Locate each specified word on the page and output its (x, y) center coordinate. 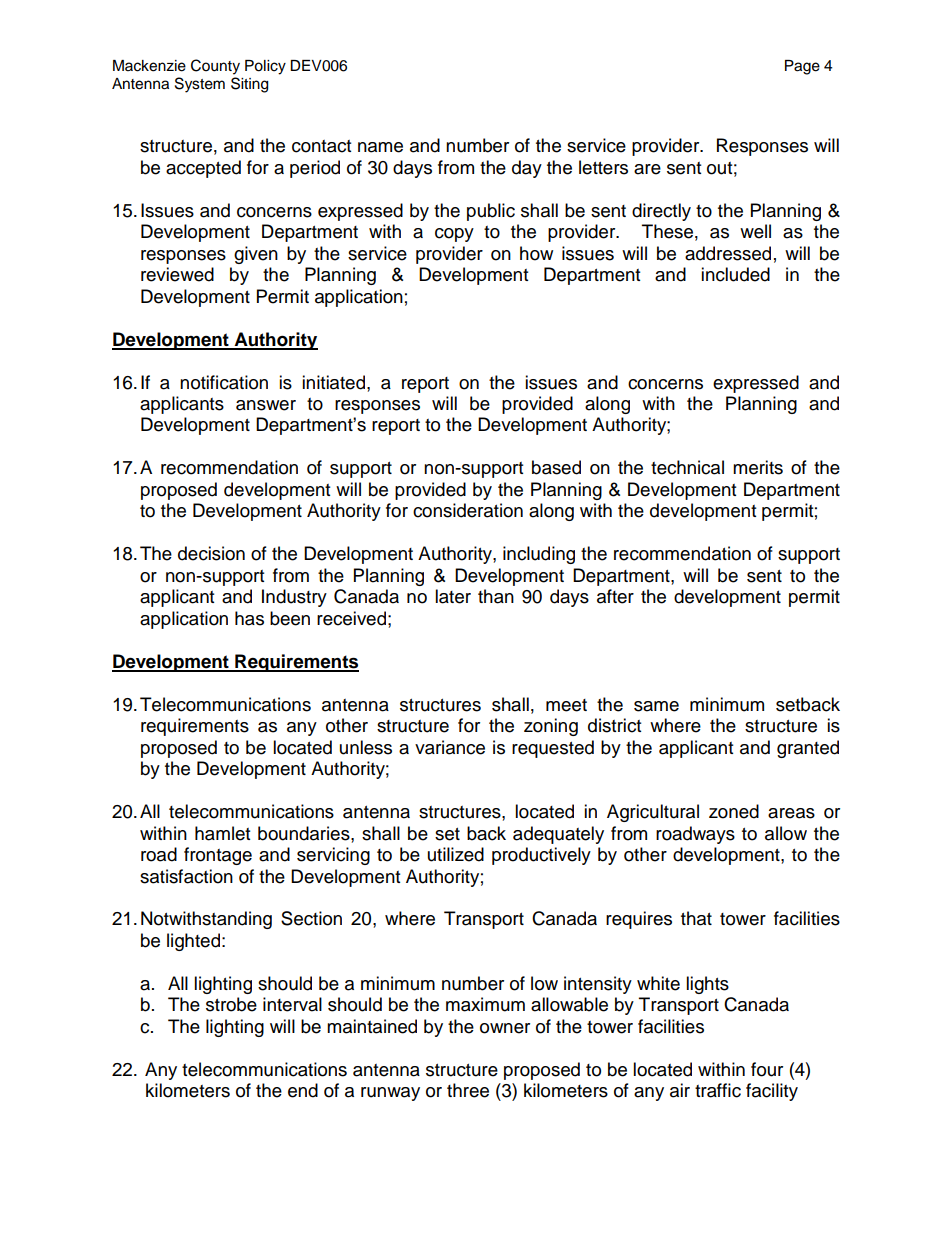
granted (808, 749)
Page (802, 67)
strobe (231, 1004)
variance (450, 747)
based (556, 467)
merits (758, 467)
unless (366, 747)
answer (266, 405)
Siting (249, 85)
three (468, 1090)
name (380, 147)
